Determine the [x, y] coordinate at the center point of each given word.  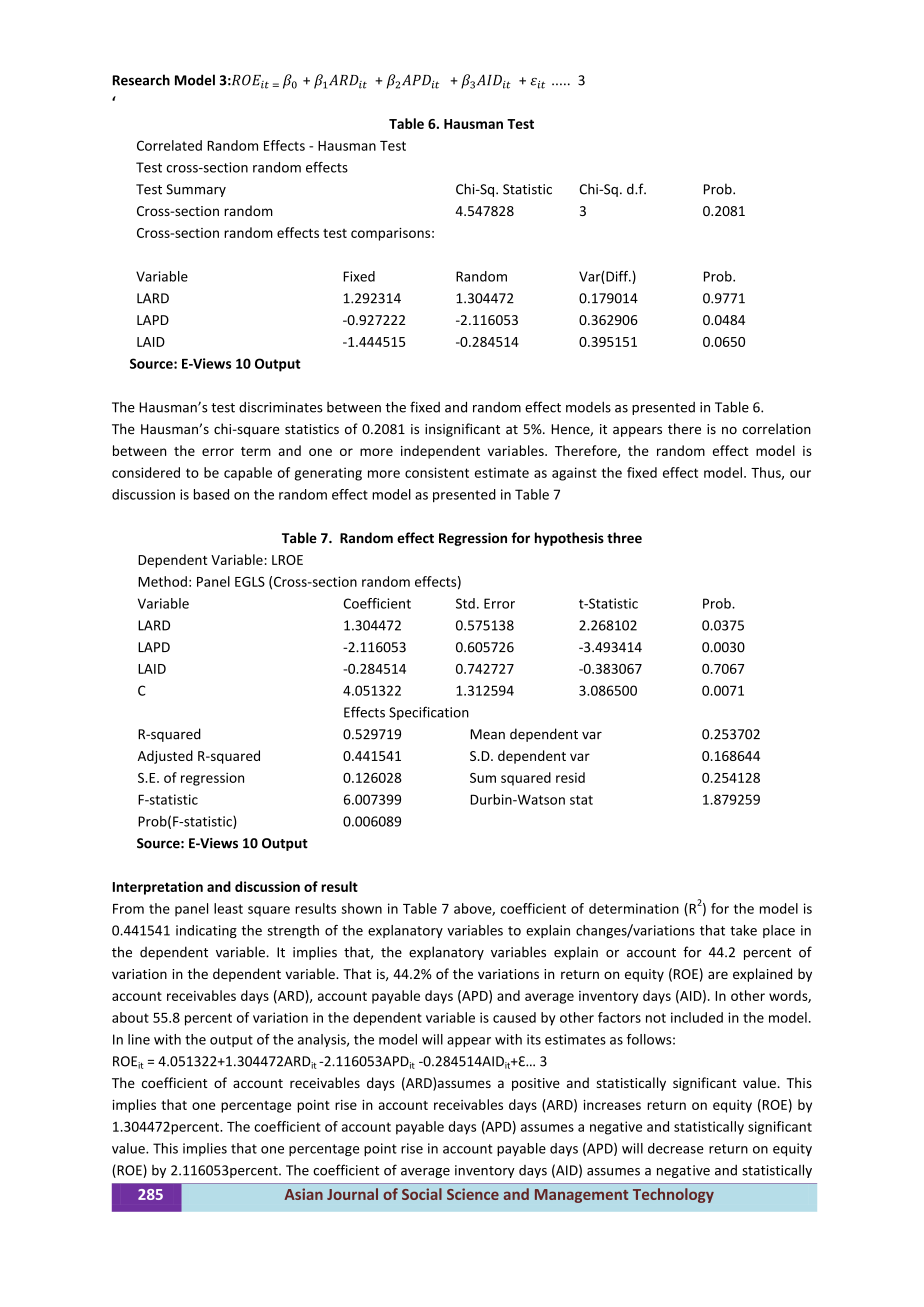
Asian [304, 1194]
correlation [776, 429]
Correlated [169, 145]
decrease [676, 1148]
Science [473, 1194]
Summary [196, 190]
